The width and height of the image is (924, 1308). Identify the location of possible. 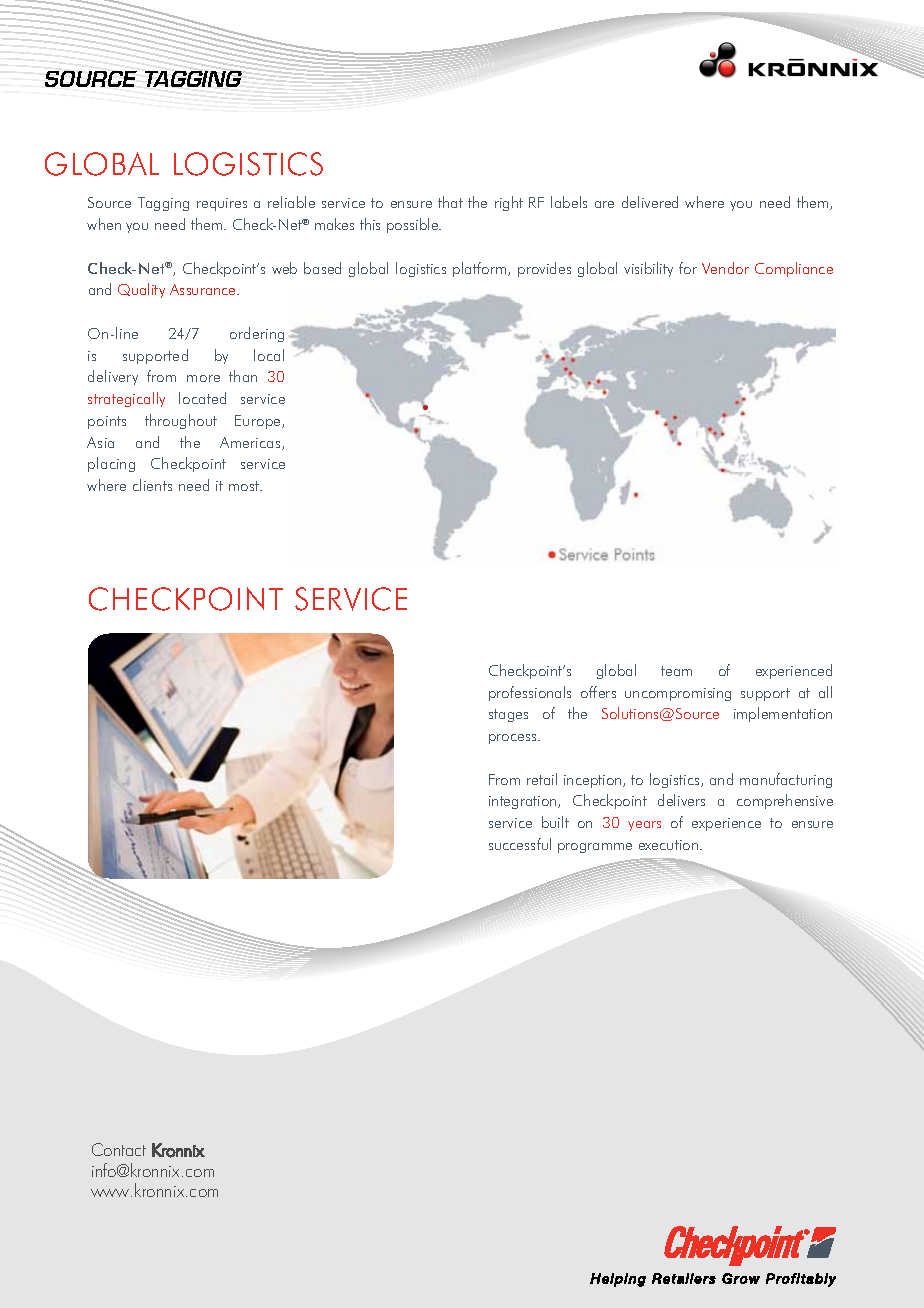
(414, 225).
